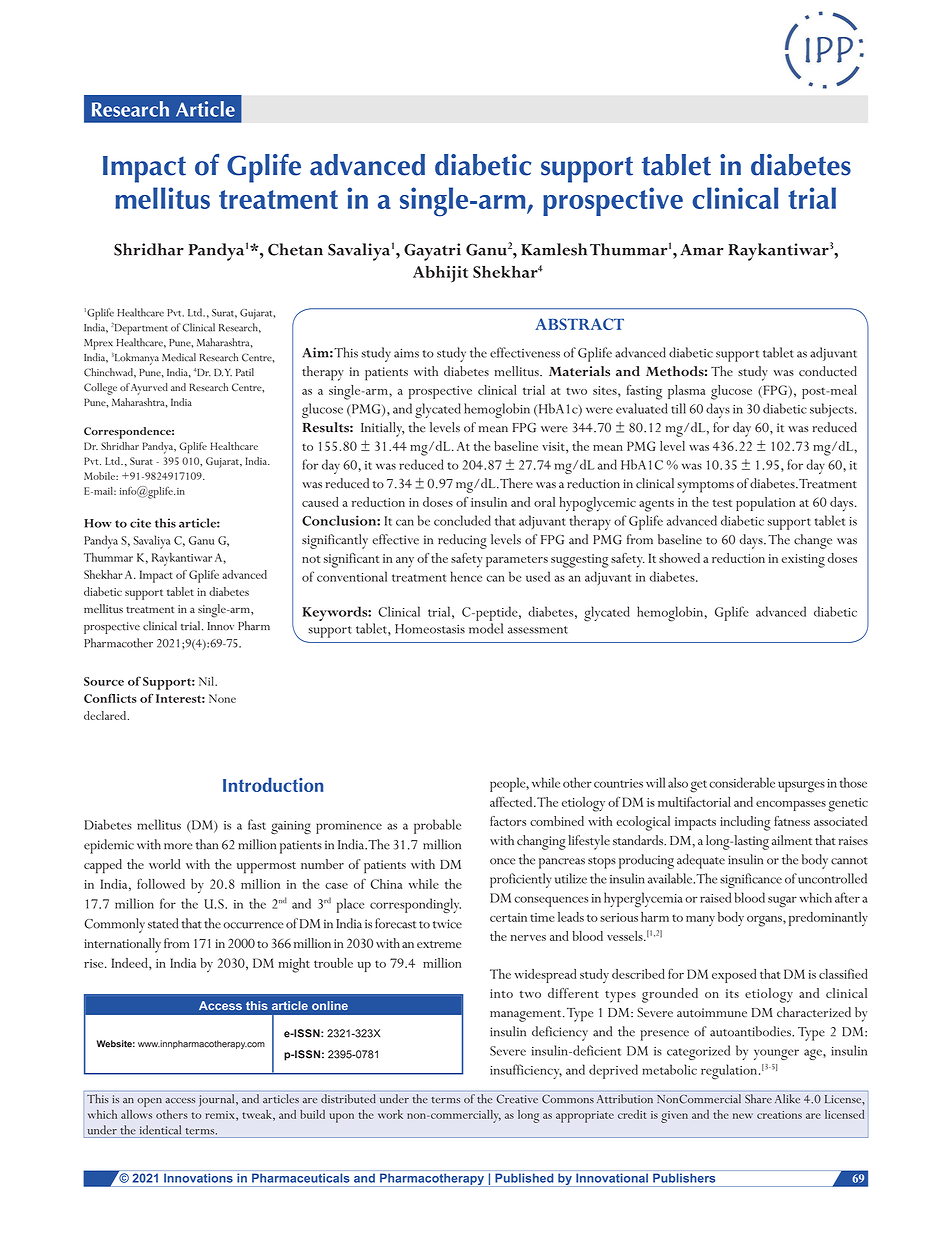  Describe the element at coordinates (512, 802) in the screenshot. I see `affected` at that location.
